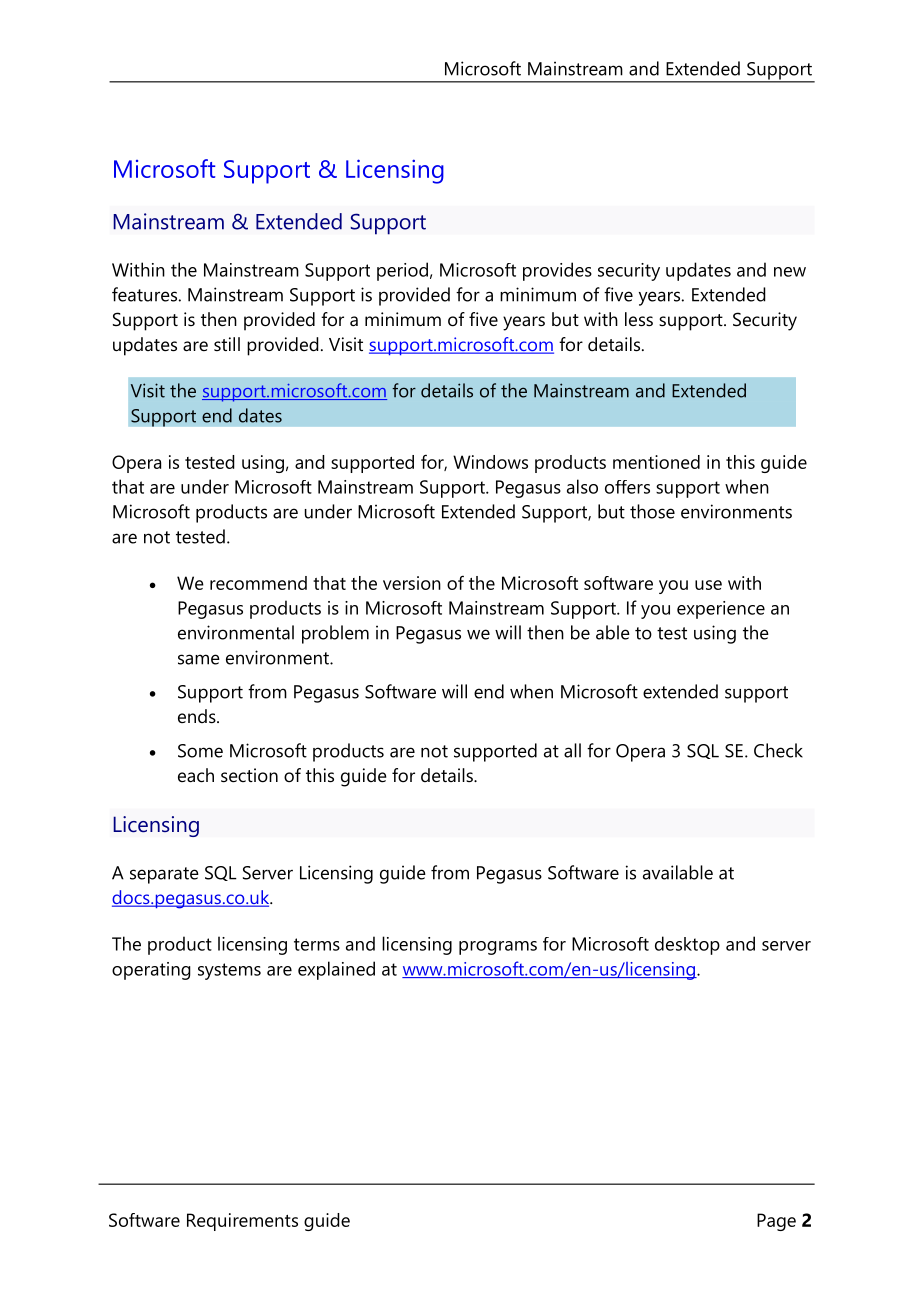 This page has width=924, height=1308. Describe the element at coordinates (687, 945) in the page. I see `desktop` at that location.
